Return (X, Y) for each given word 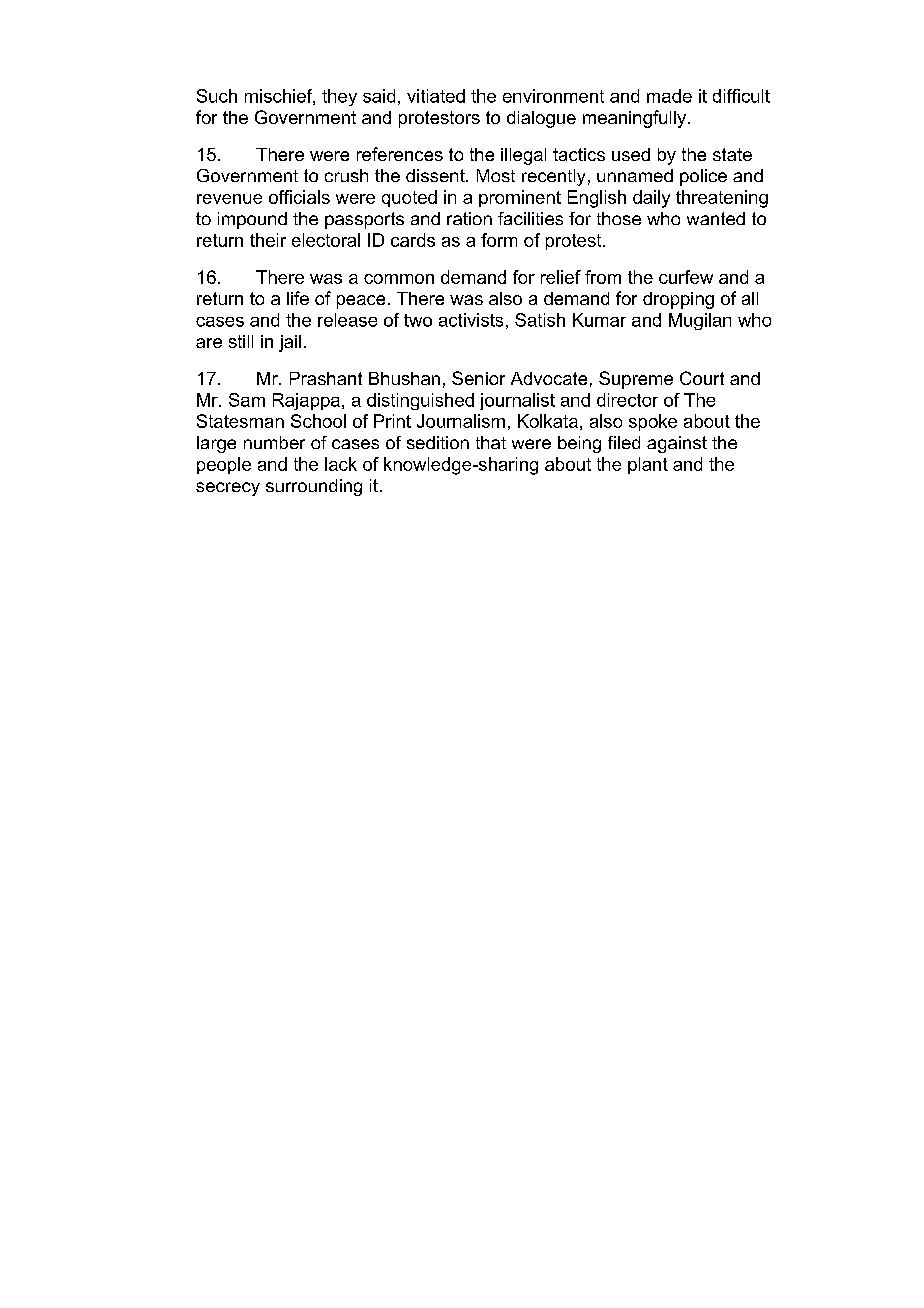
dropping (678, 300)
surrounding (314, 487)
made (669, 96)
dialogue (541, 119)
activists (471, 320)
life (298, 298)
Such (217, 96)
